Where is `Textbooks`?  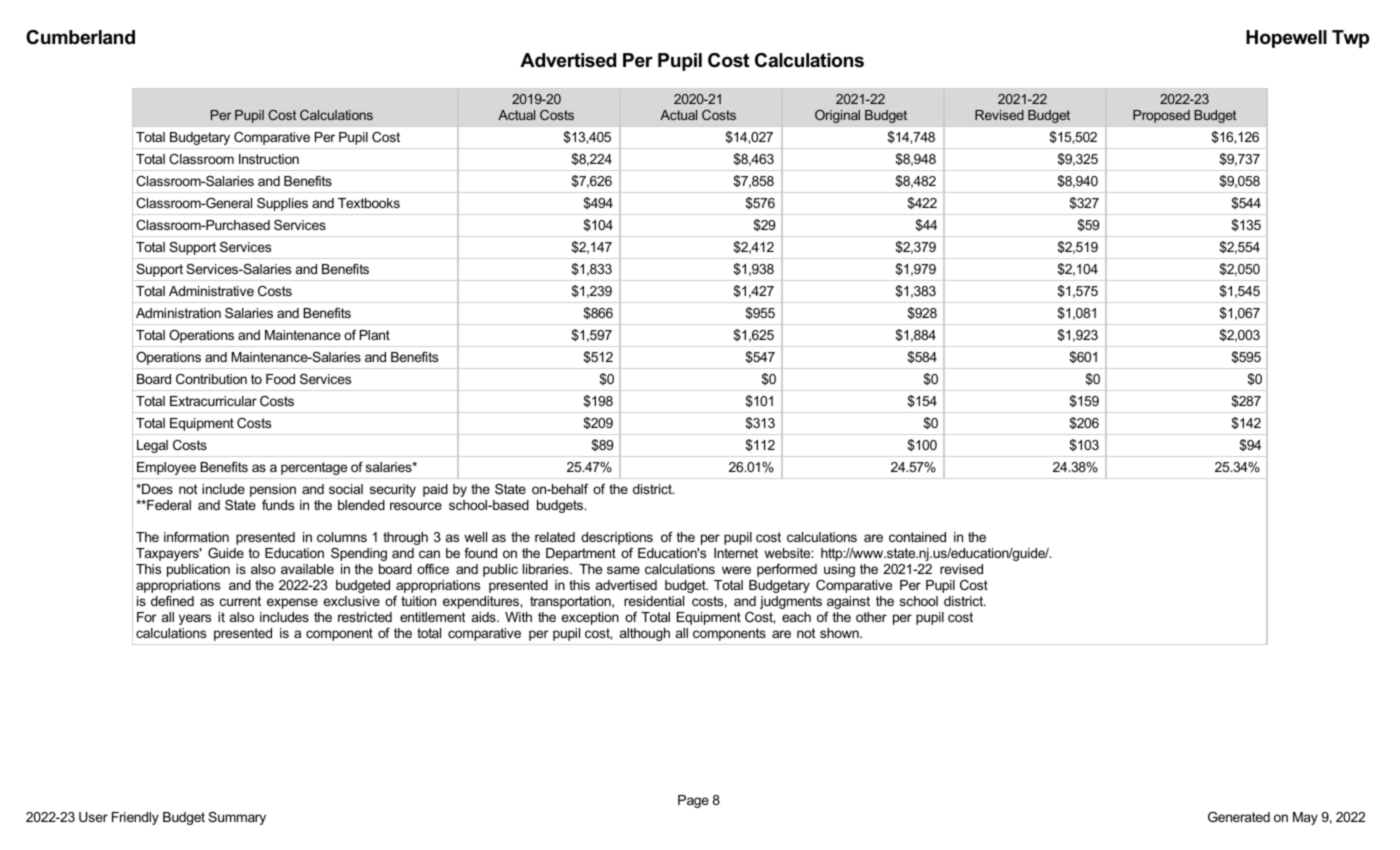 Textbooks is located at coordinates (369, 203).
